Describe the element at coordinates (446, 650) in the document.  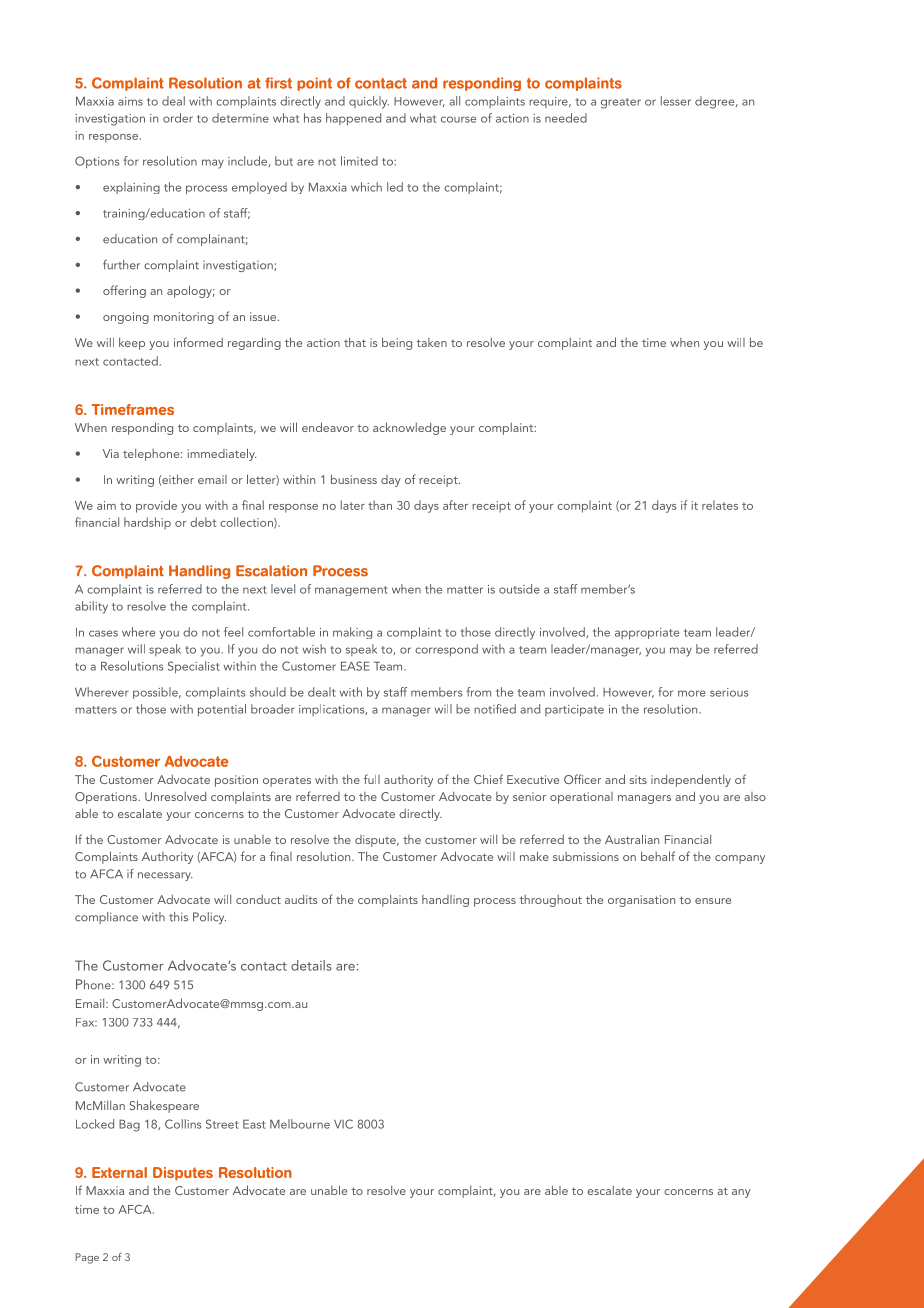
I see `correspond` at that location.
